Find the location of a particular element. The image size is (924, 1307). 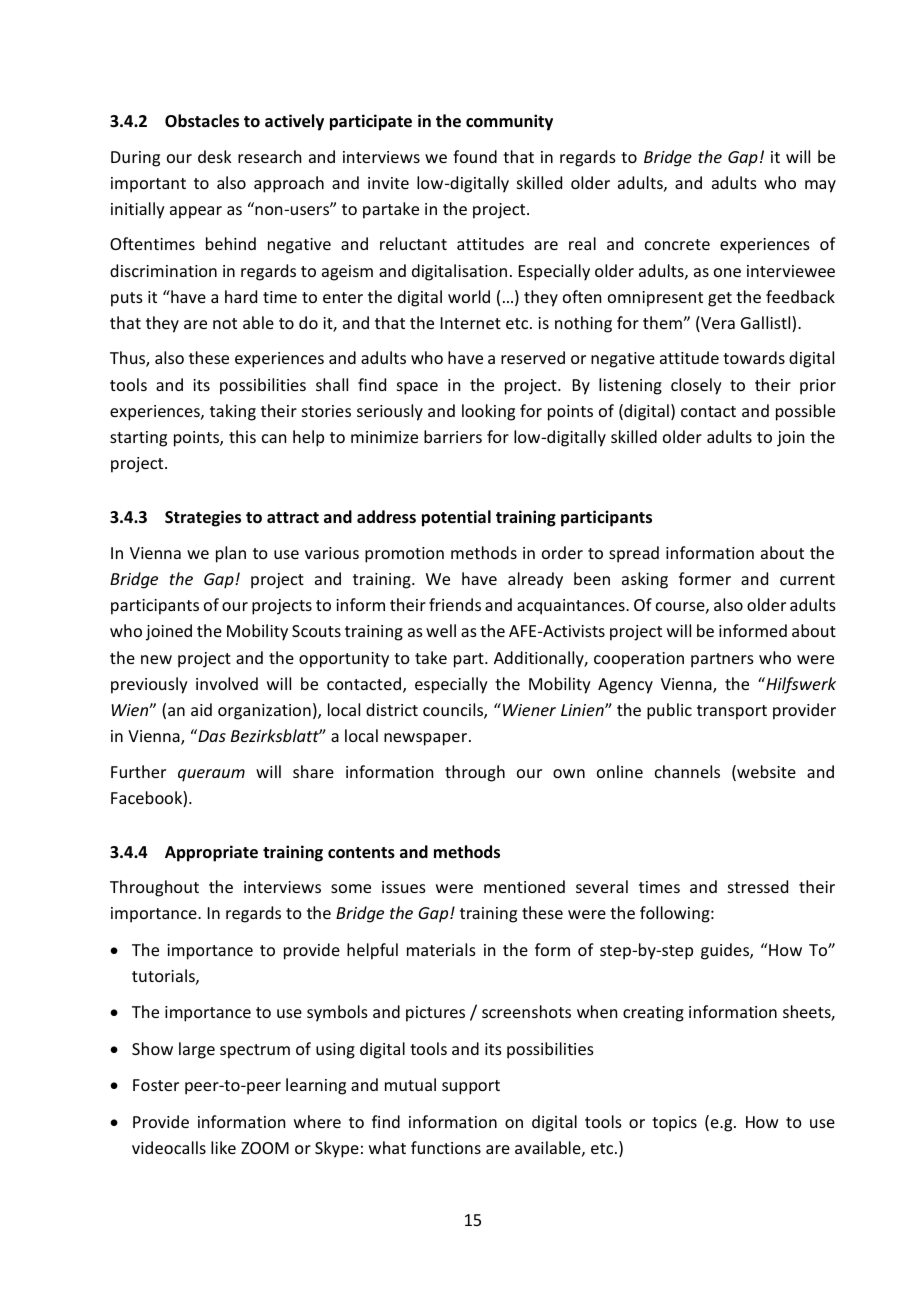

current is located at coordinates (807, 579).
